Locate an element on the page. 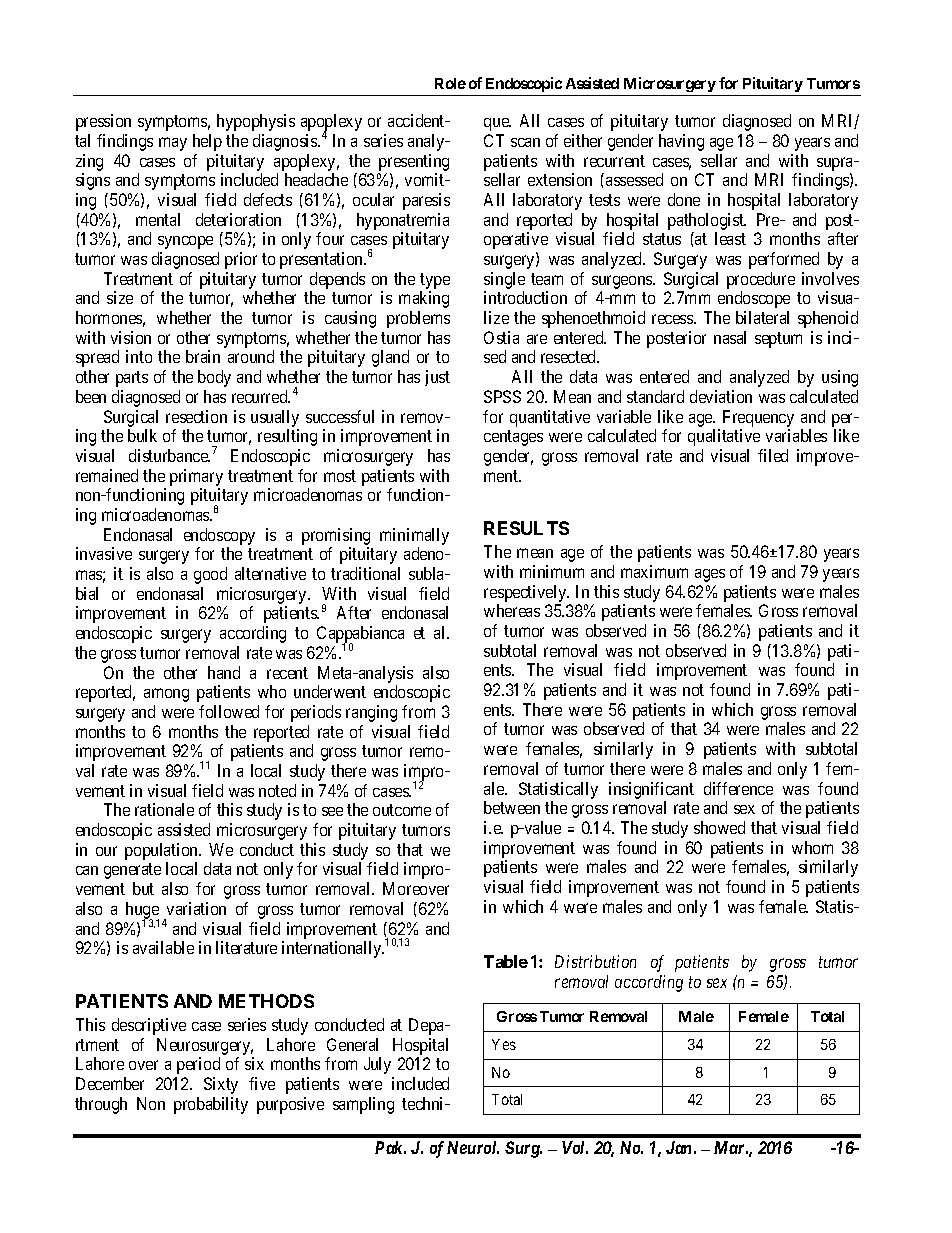 The image size is (952, 1233). Yes is located at coordinates (504, 1044).
